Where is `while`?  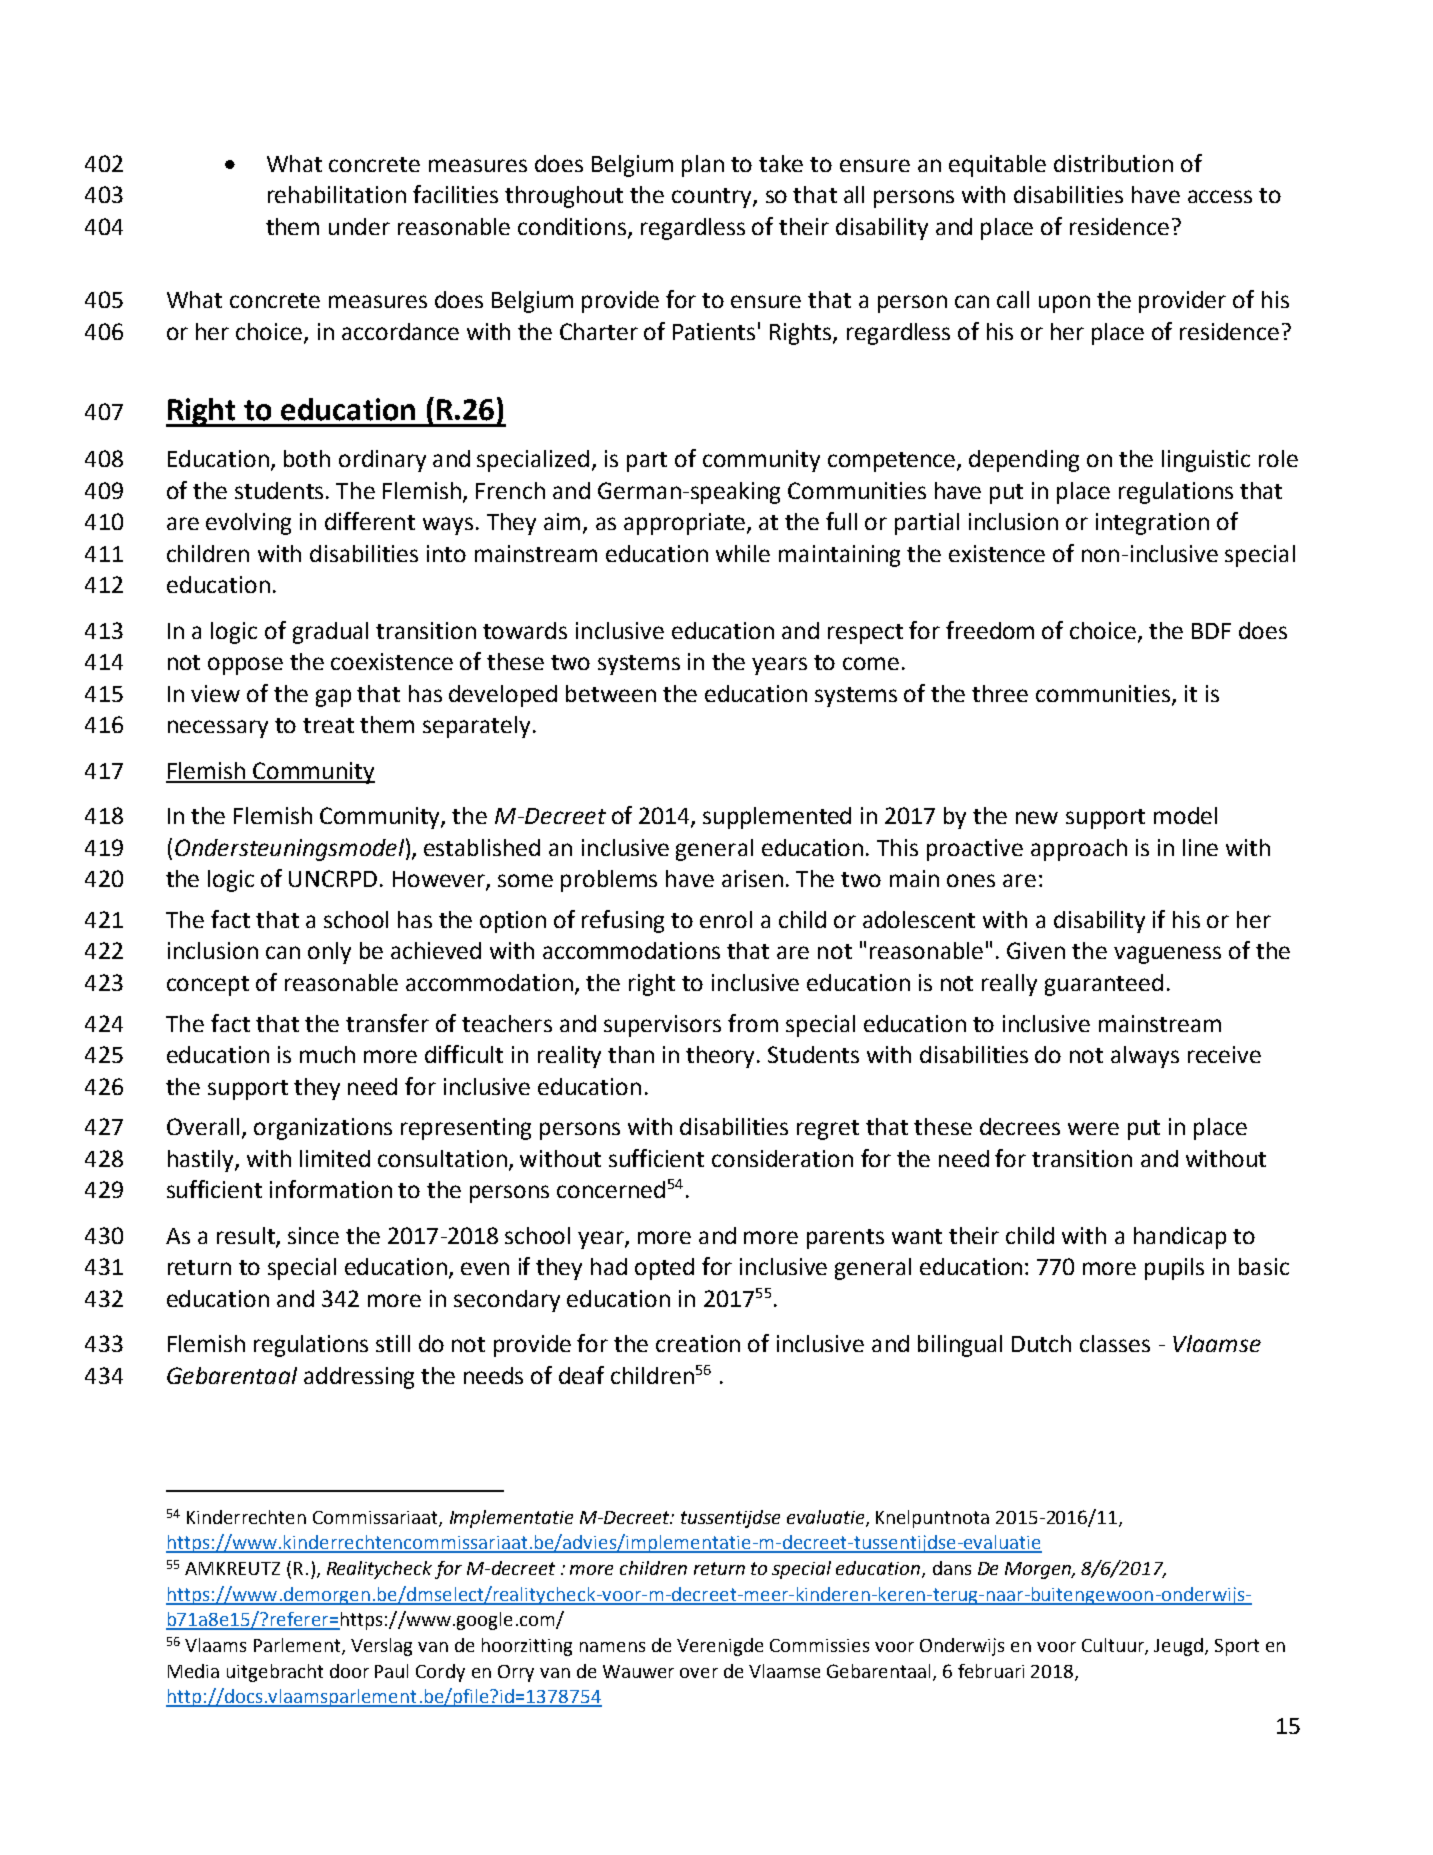
while is located at coordinates (743, 553).
